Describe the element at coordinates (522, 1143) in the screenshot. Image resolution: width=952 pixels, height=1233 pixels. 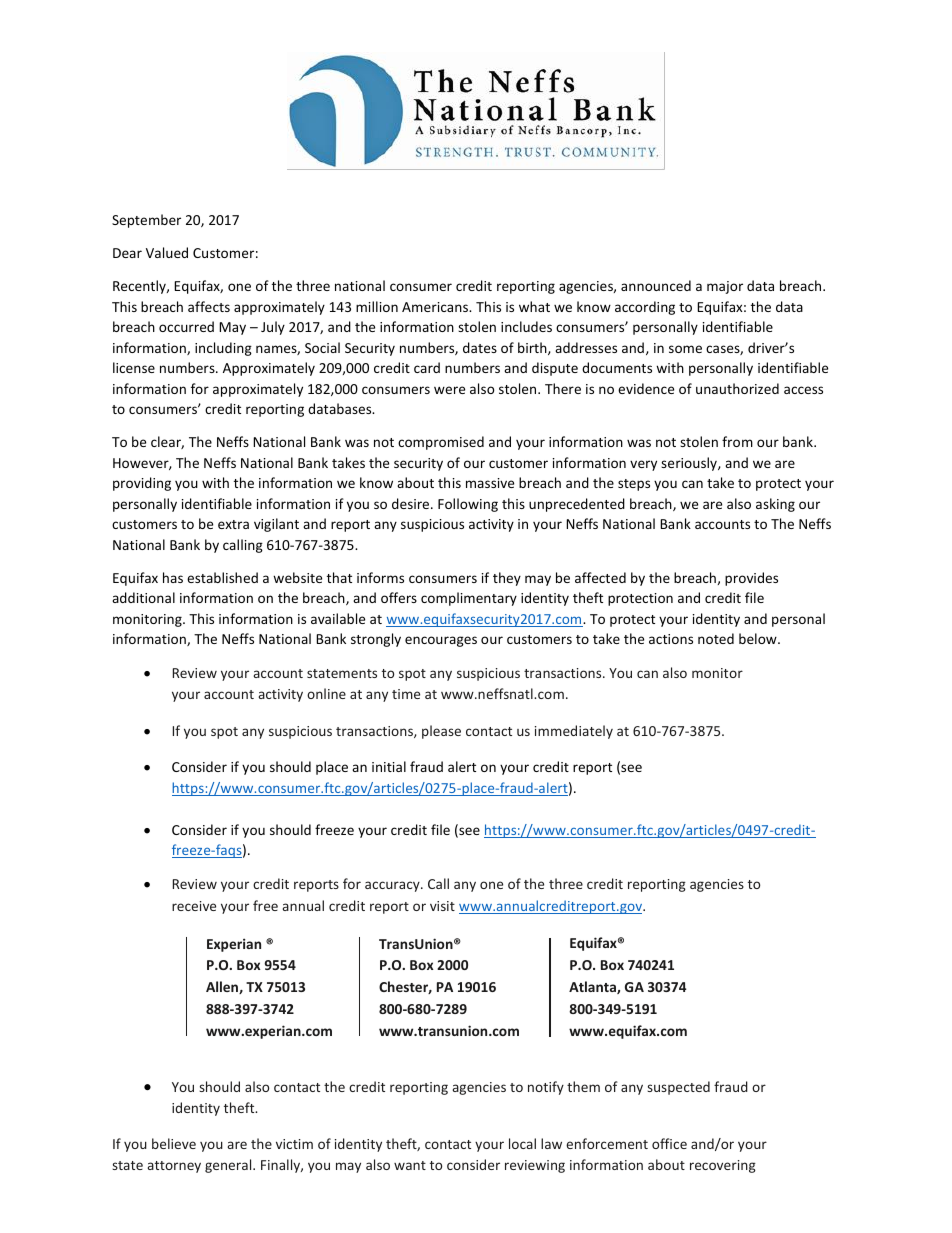
I see `local` at that location.
